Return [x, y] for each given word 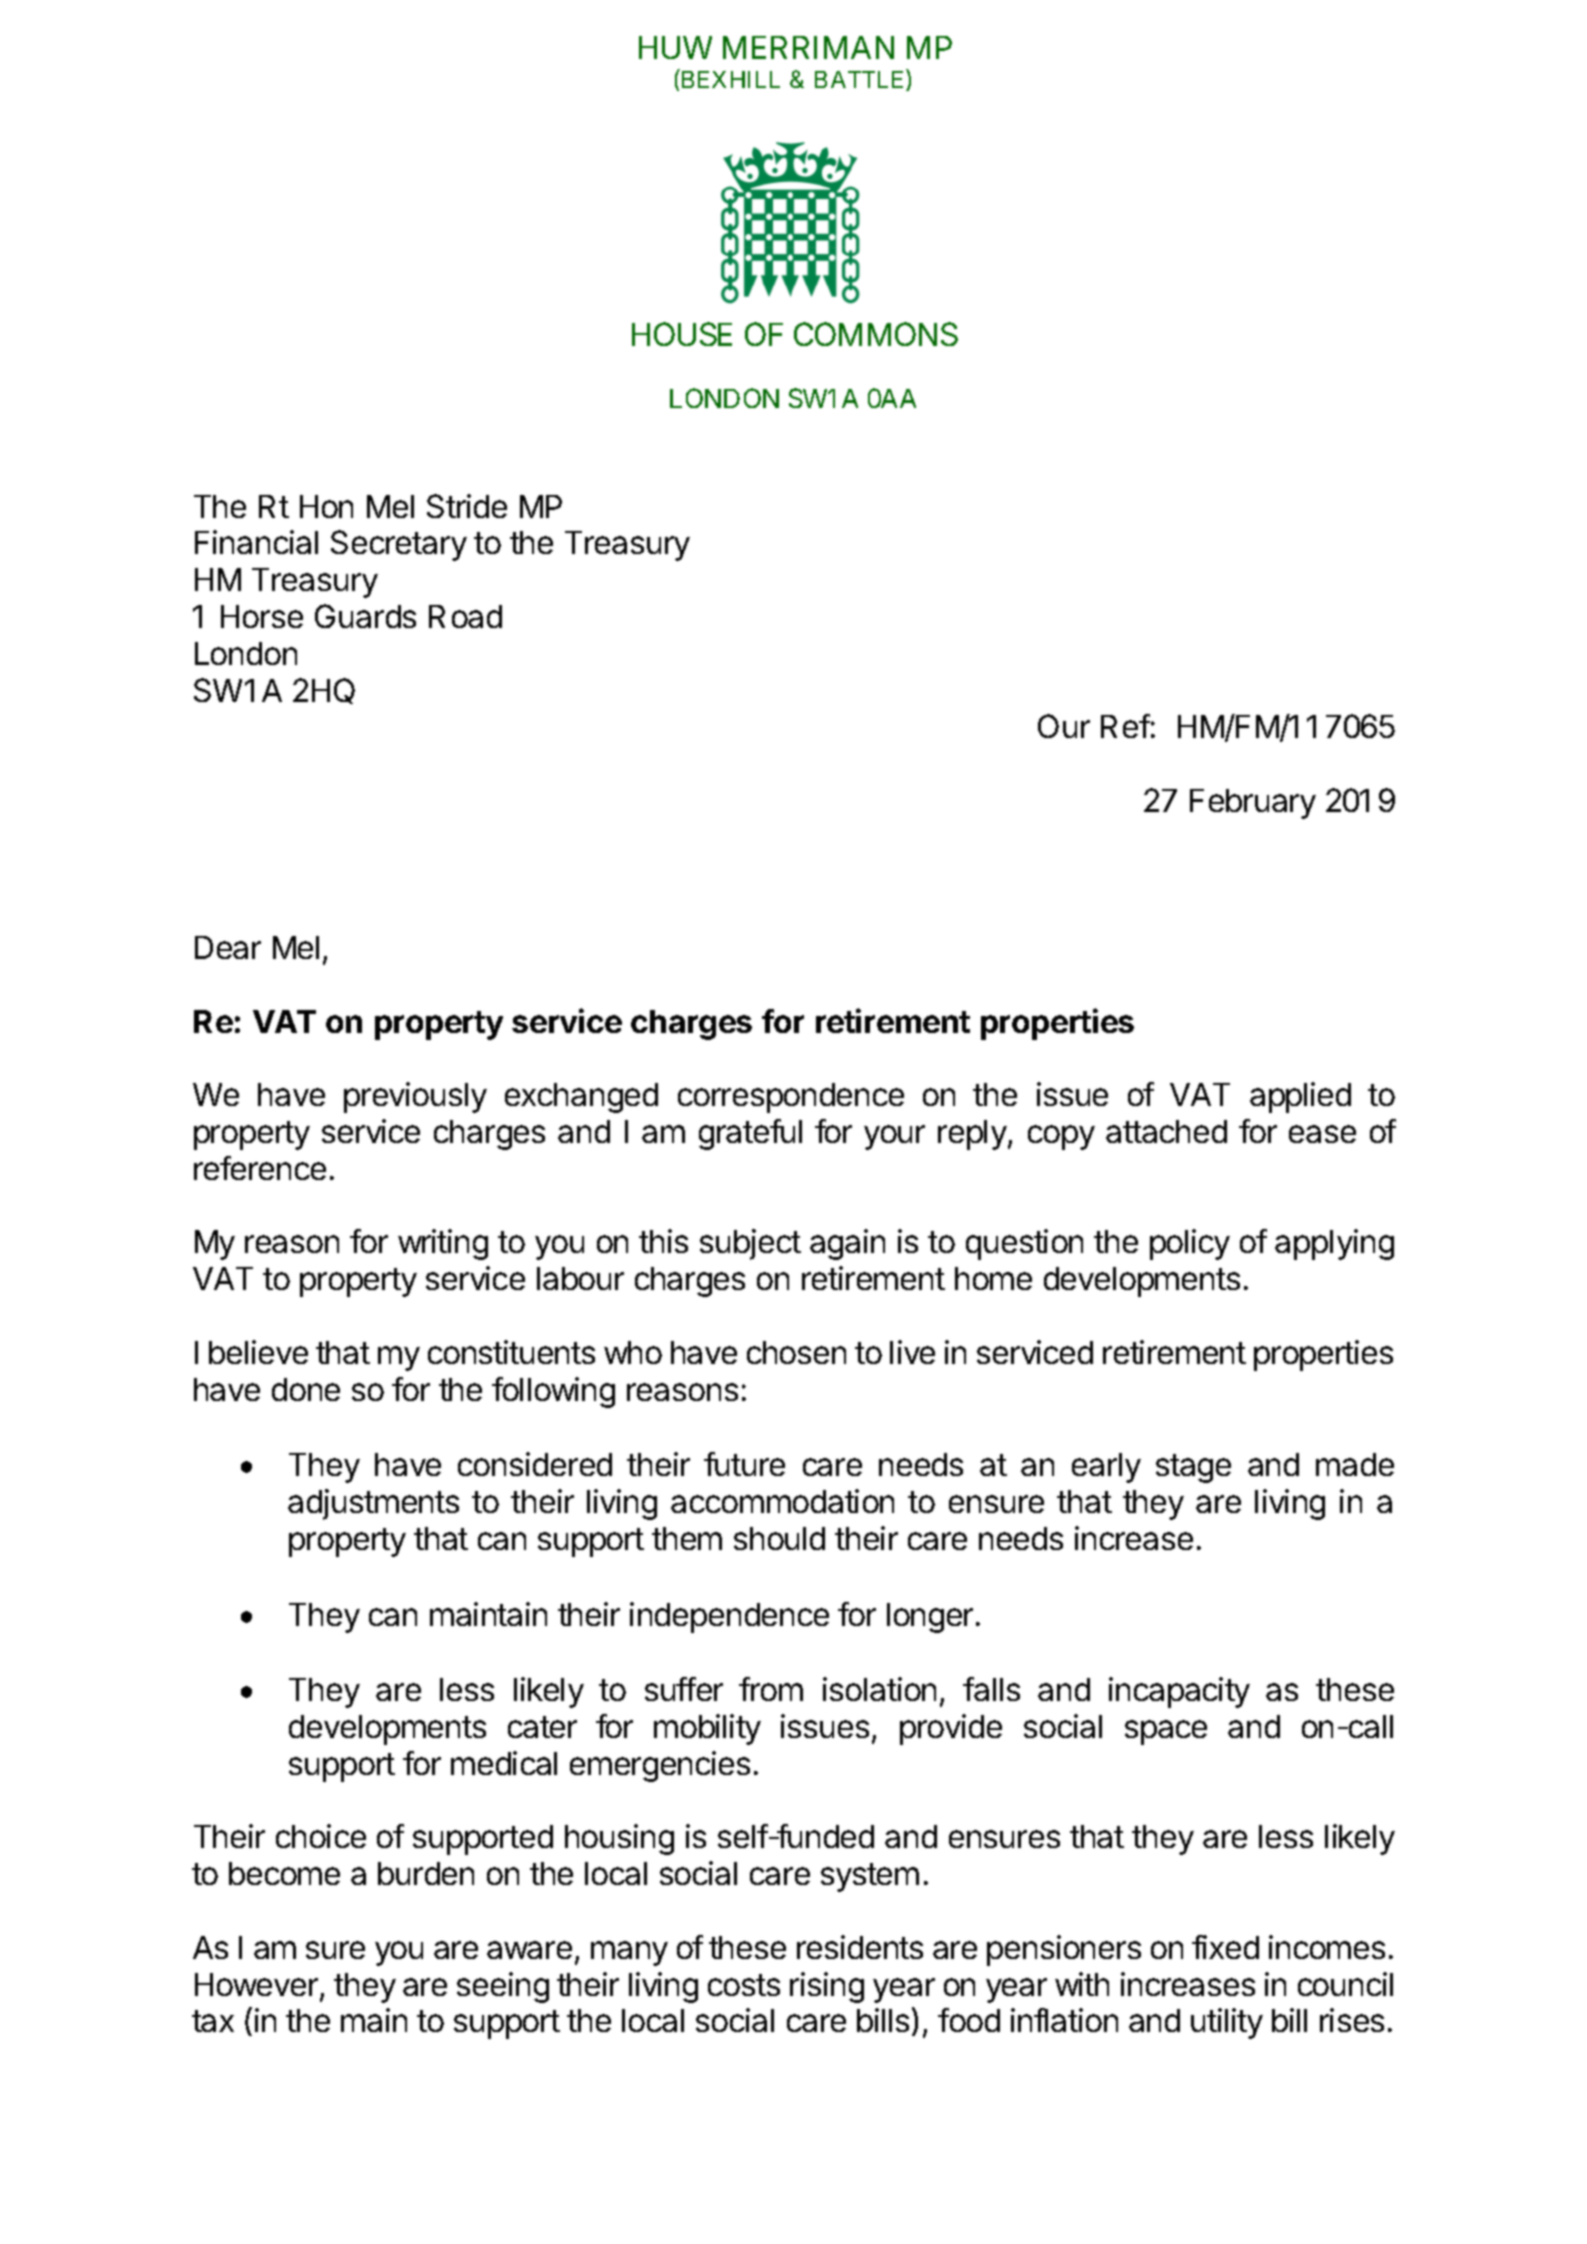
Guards [365, 616]
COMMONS [876, 334]
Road [465, 616]
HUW [675, 47]
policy [1190, 1244]
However [258, 1986]
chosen [796, 1352]
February [1253, 804]
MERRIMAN [808, 47]
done [306, 1389]
